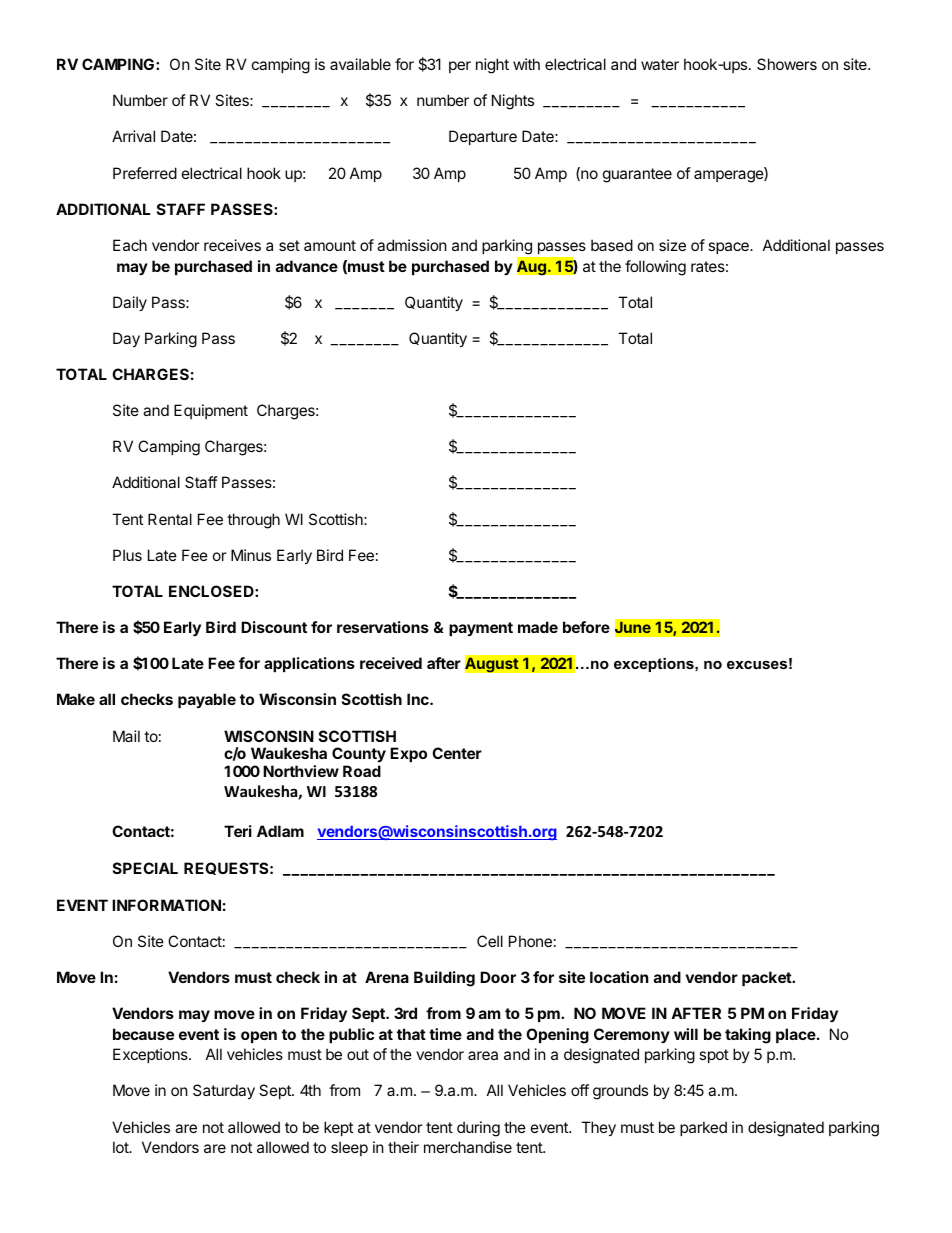 Image resolution: width=952 pixels, height=1233 pixels. What do you see at coordinates (481, 629) in the screenshot?
I see `payment` at bounding box center [481, 629].
